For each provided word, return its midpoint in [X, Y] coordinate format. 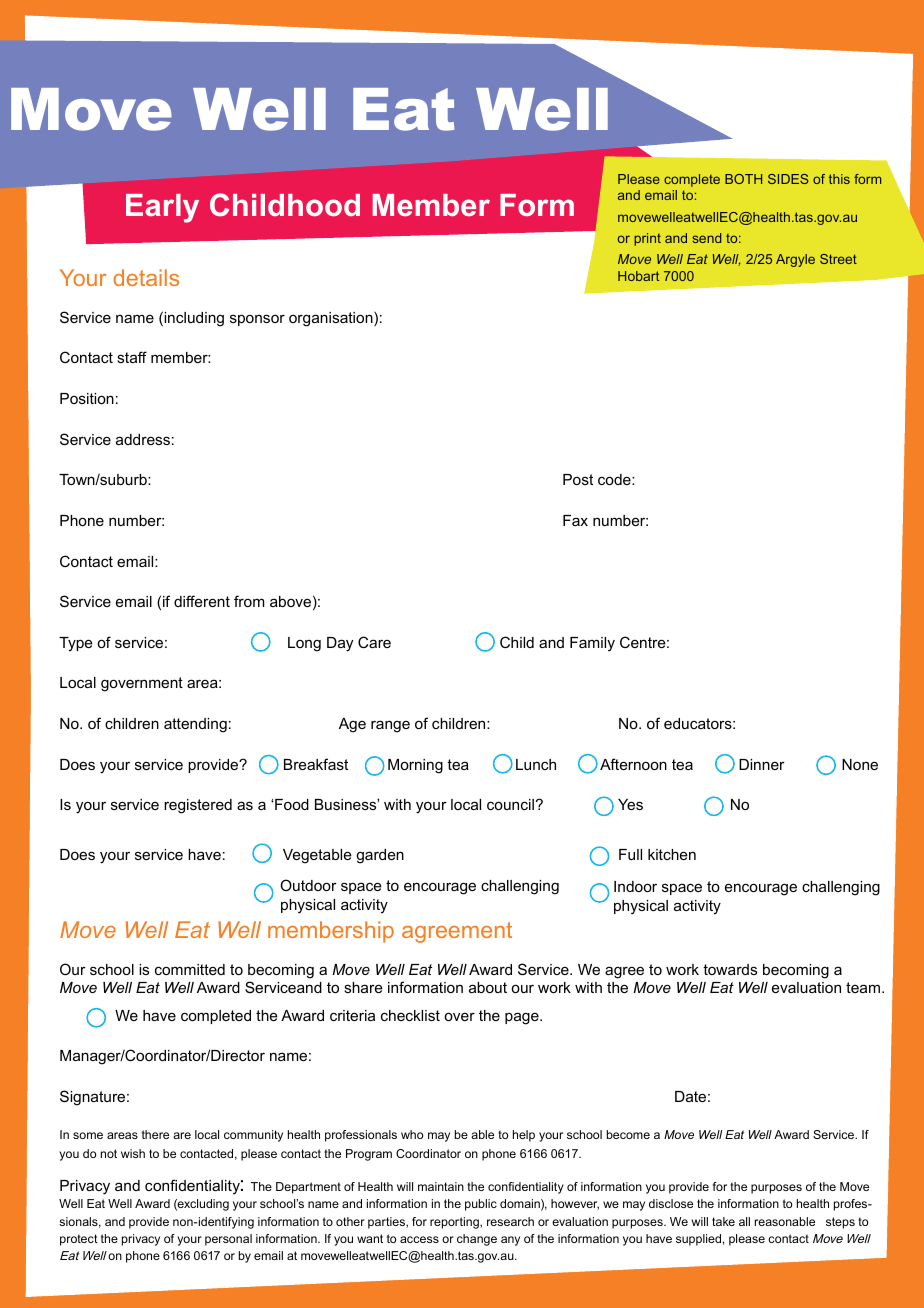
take [723, 1221]
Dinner [762, 764]
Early [162, 208]
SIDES [788, 179]
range [390, 726]
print [647, 239]
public [481, 1205]
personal [228, 1240]
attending [195, 725]
